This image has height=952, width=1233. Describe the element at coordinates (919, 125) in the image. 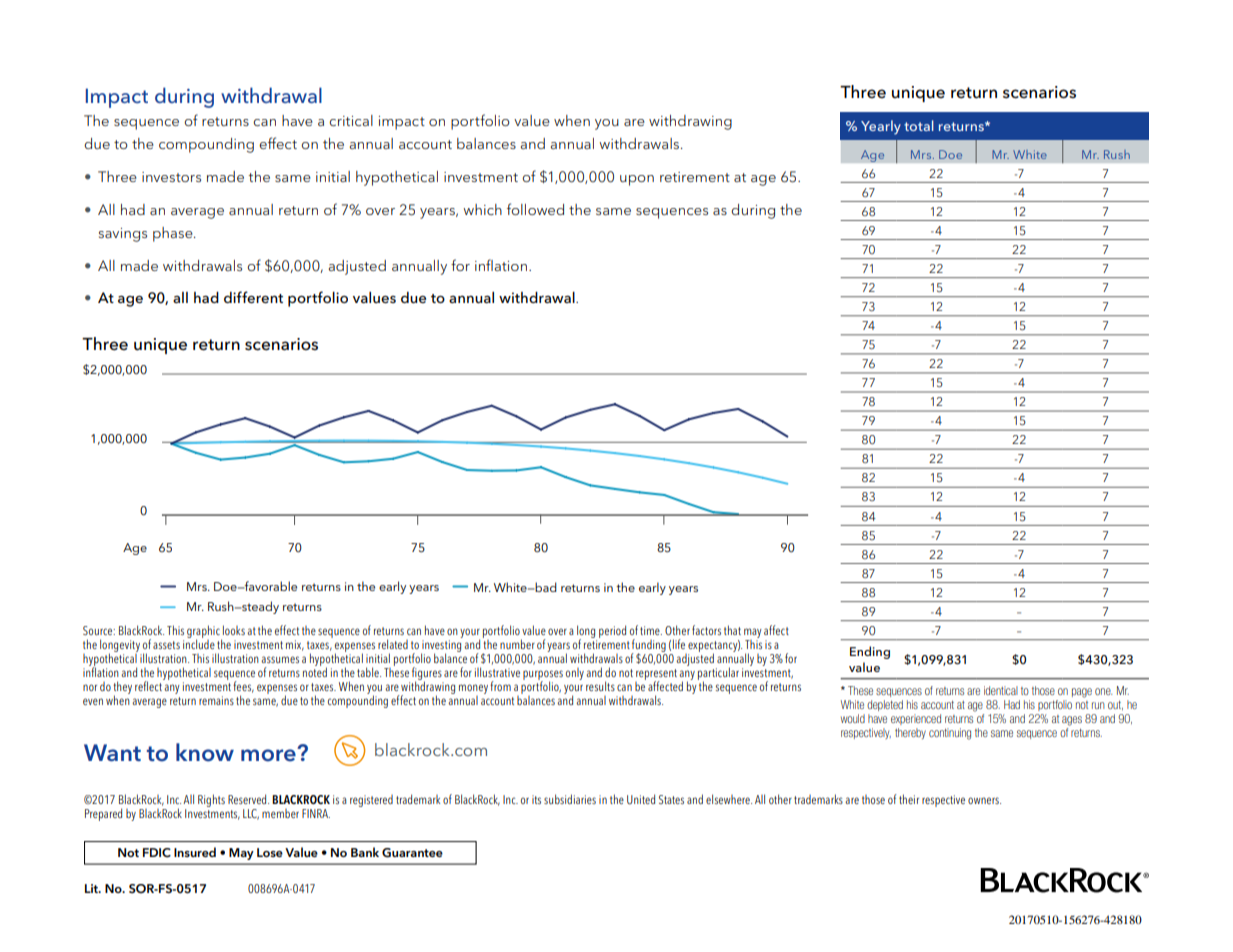

I see `total` at that location.
